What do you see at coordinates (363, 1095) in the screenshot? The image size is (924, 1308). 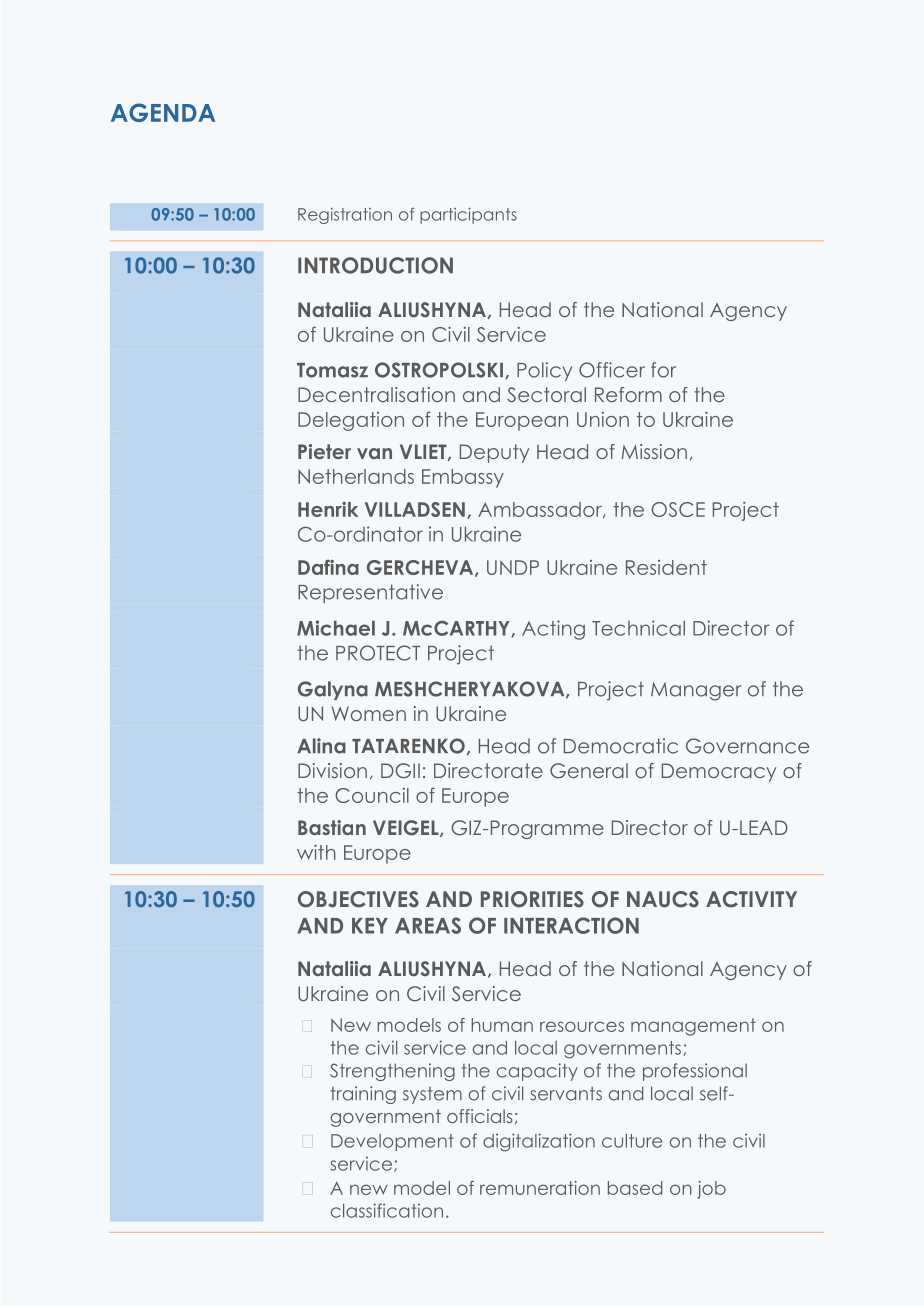 I see `training` at bounding box center [363, 1095].
